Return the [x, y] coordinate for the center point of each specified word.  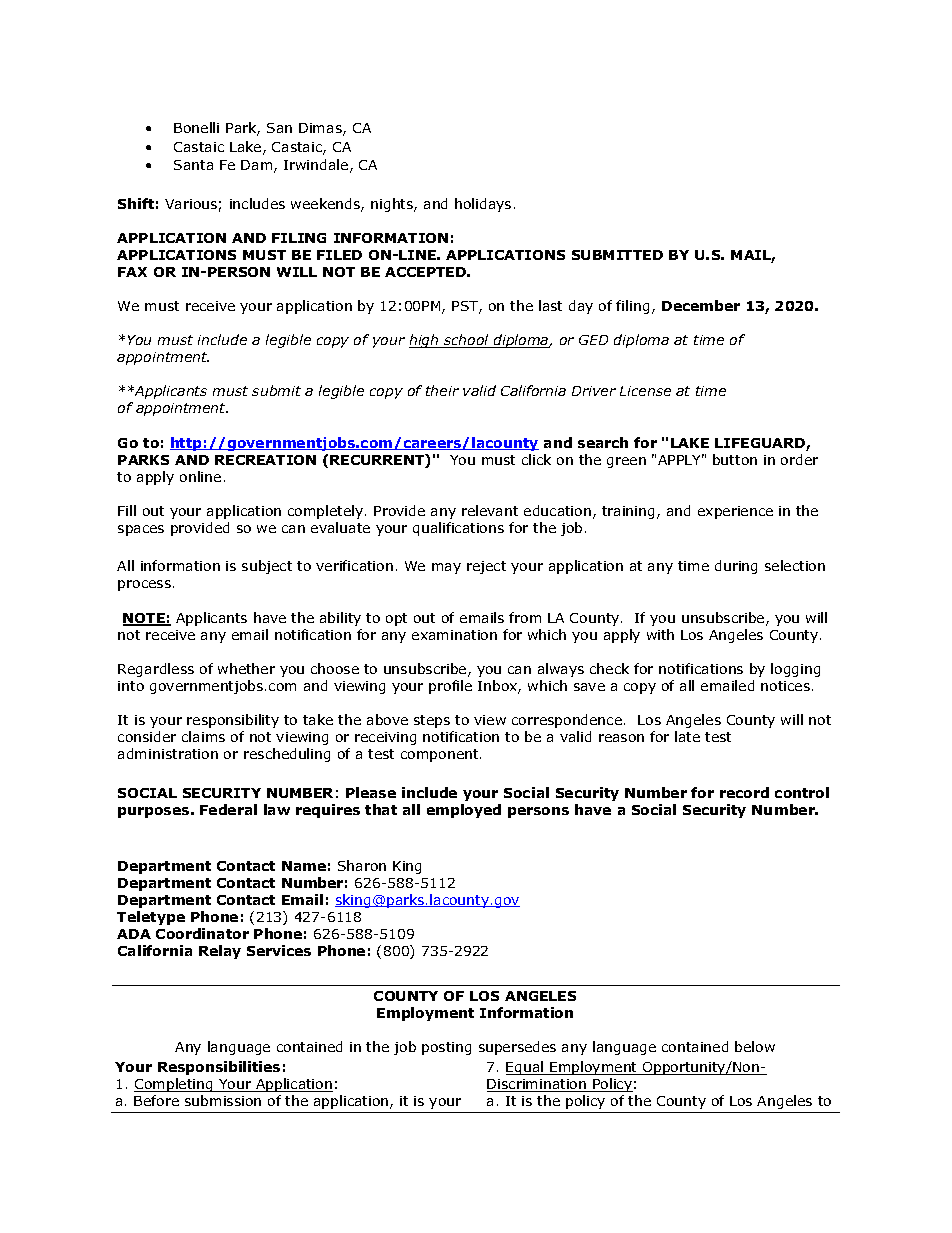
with [660, 634]
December [701, 305]
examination [454, 635]
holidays [483, 205]
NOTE [145, 619]
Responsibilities [219, 1068]
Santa [193, 165]
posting [446, 1048]
